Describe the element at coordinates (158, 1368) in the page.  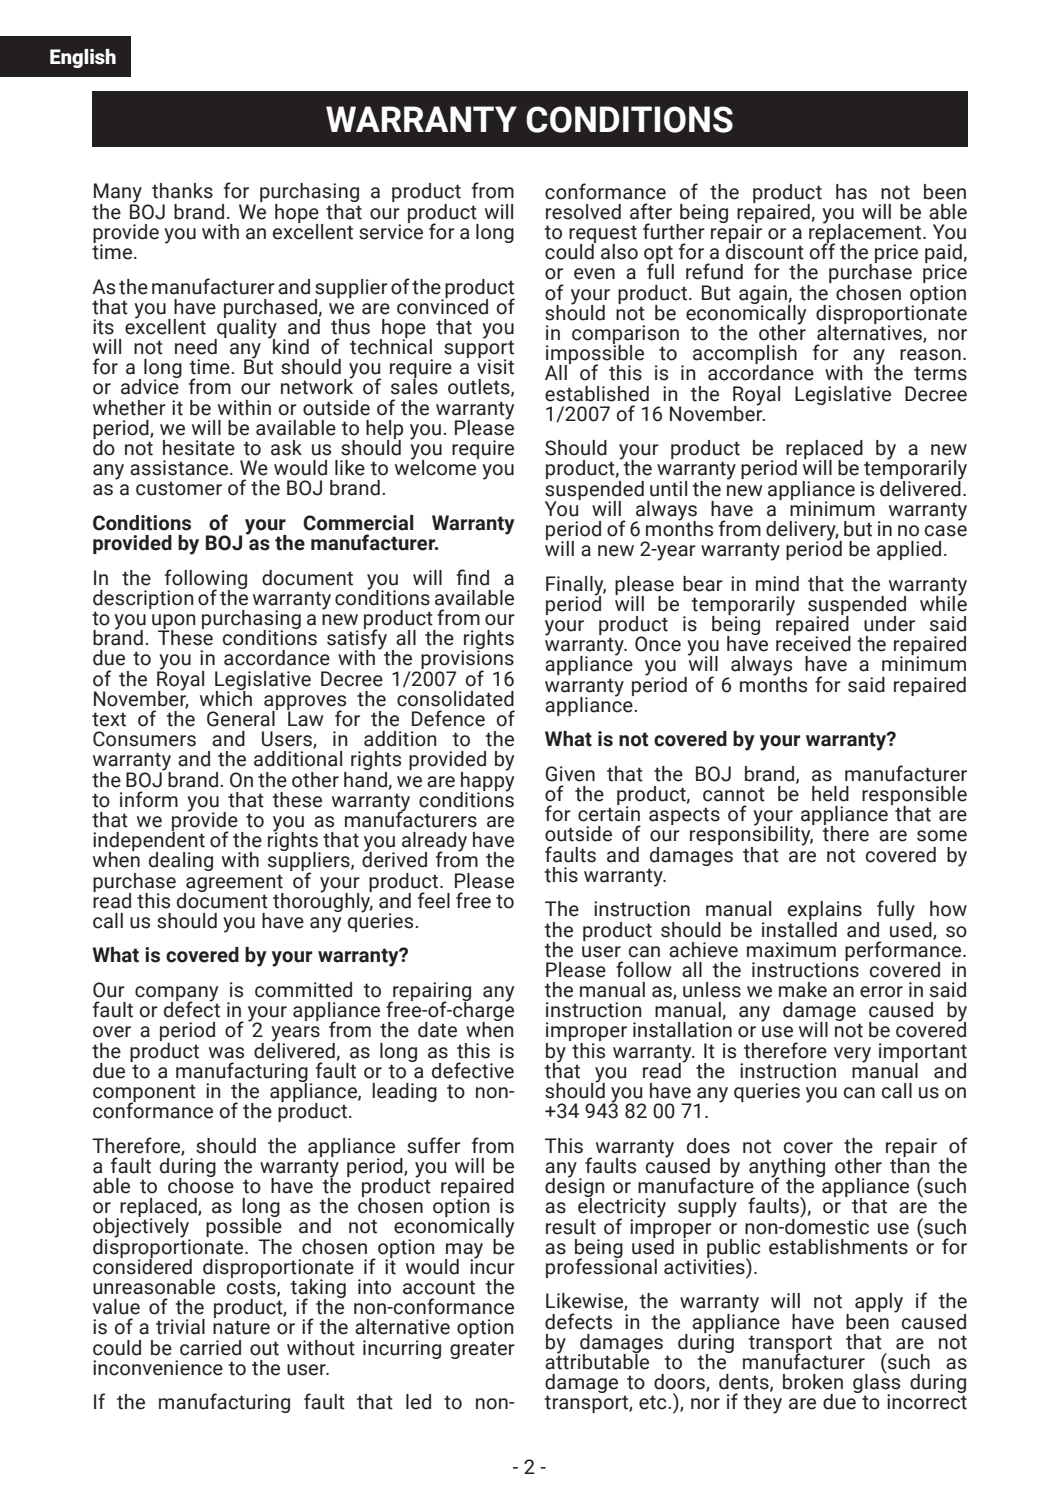
I see `inconvenience` at that location.
